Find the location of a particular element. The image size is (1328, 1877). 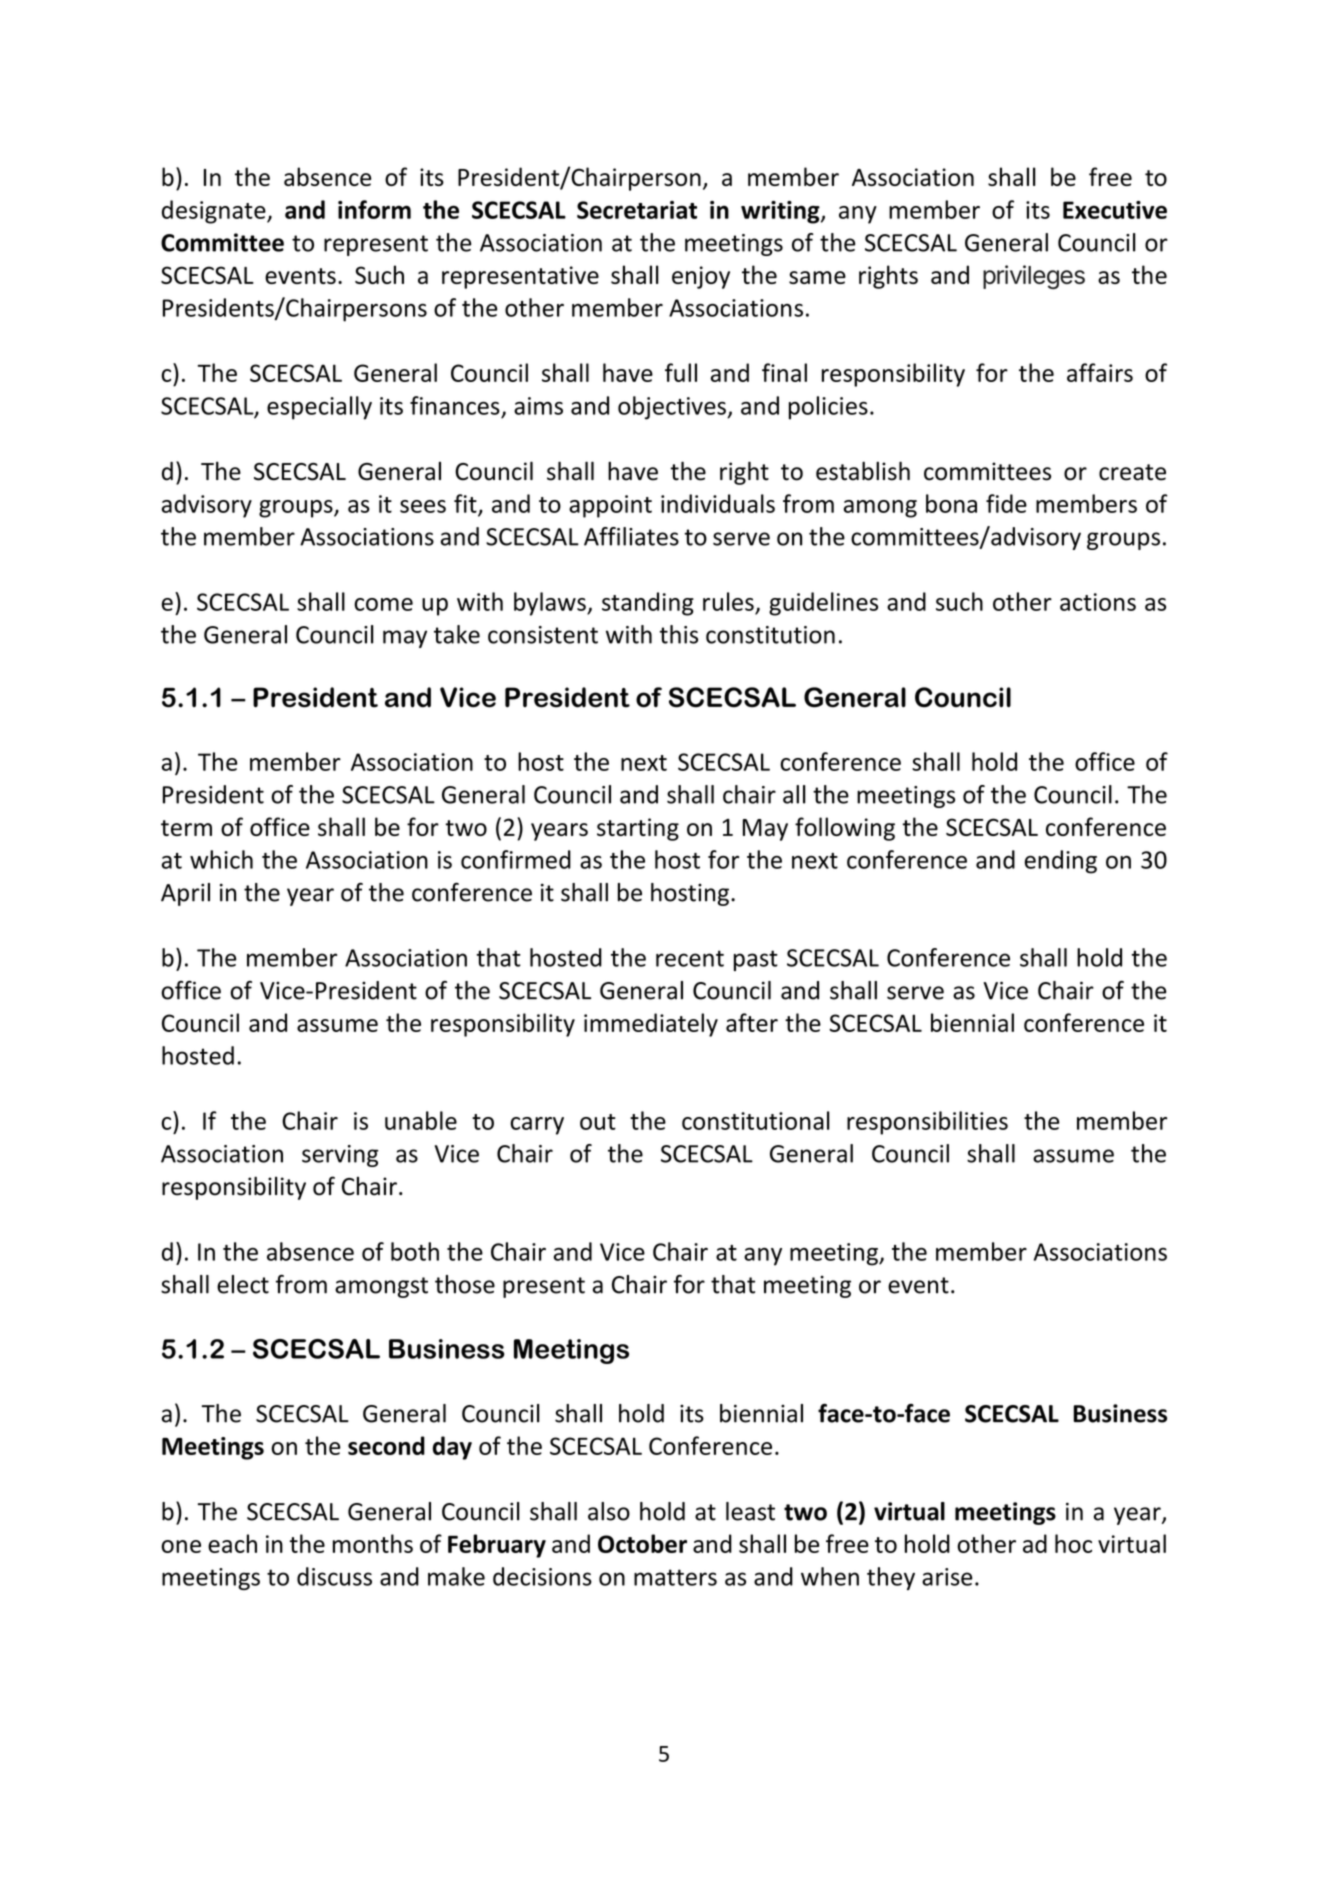

responsibilities is located at coordinates (927, 1123).
